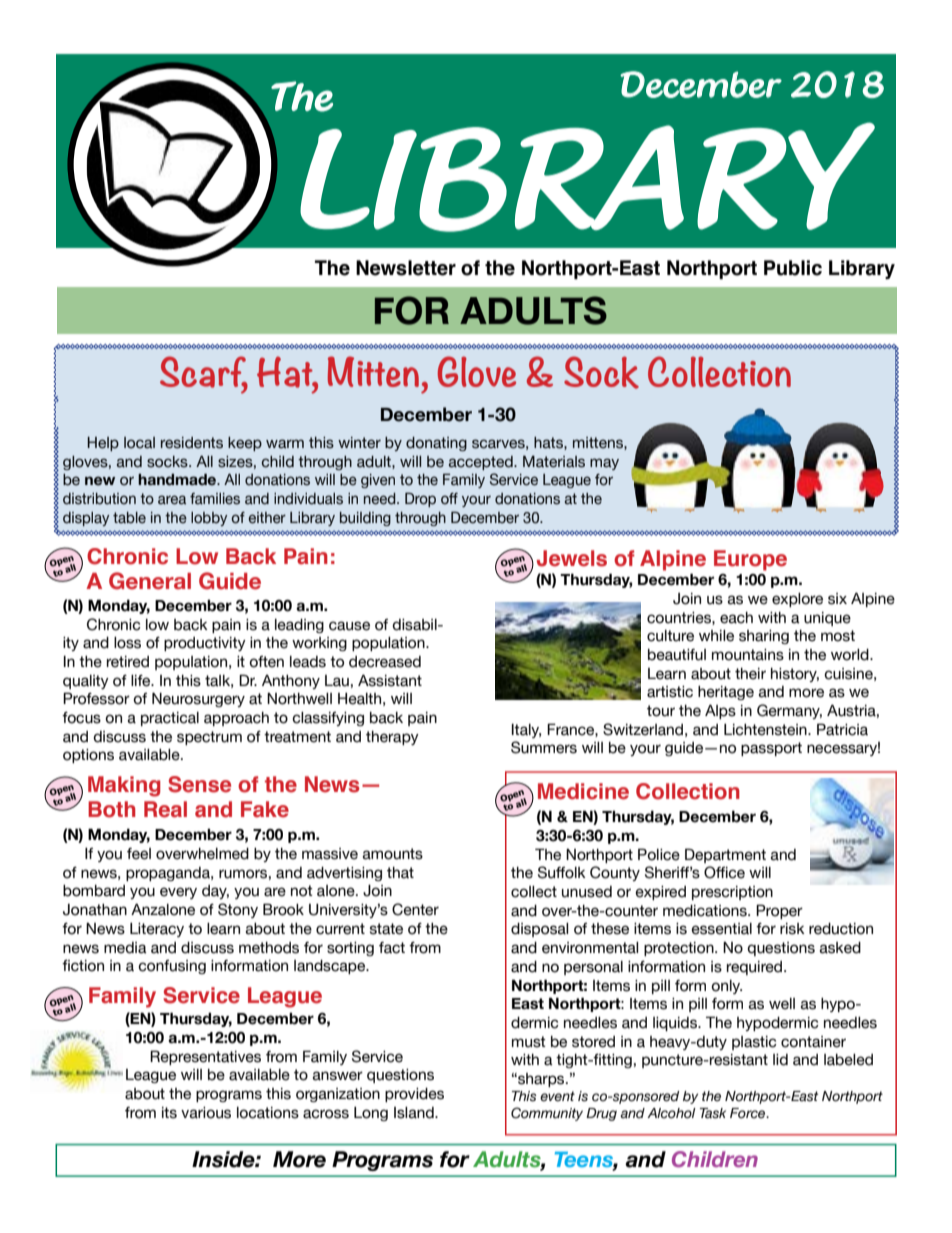  Describe the element at coordinates (165, 809) in the screenshot. I see `Real` at that location.
